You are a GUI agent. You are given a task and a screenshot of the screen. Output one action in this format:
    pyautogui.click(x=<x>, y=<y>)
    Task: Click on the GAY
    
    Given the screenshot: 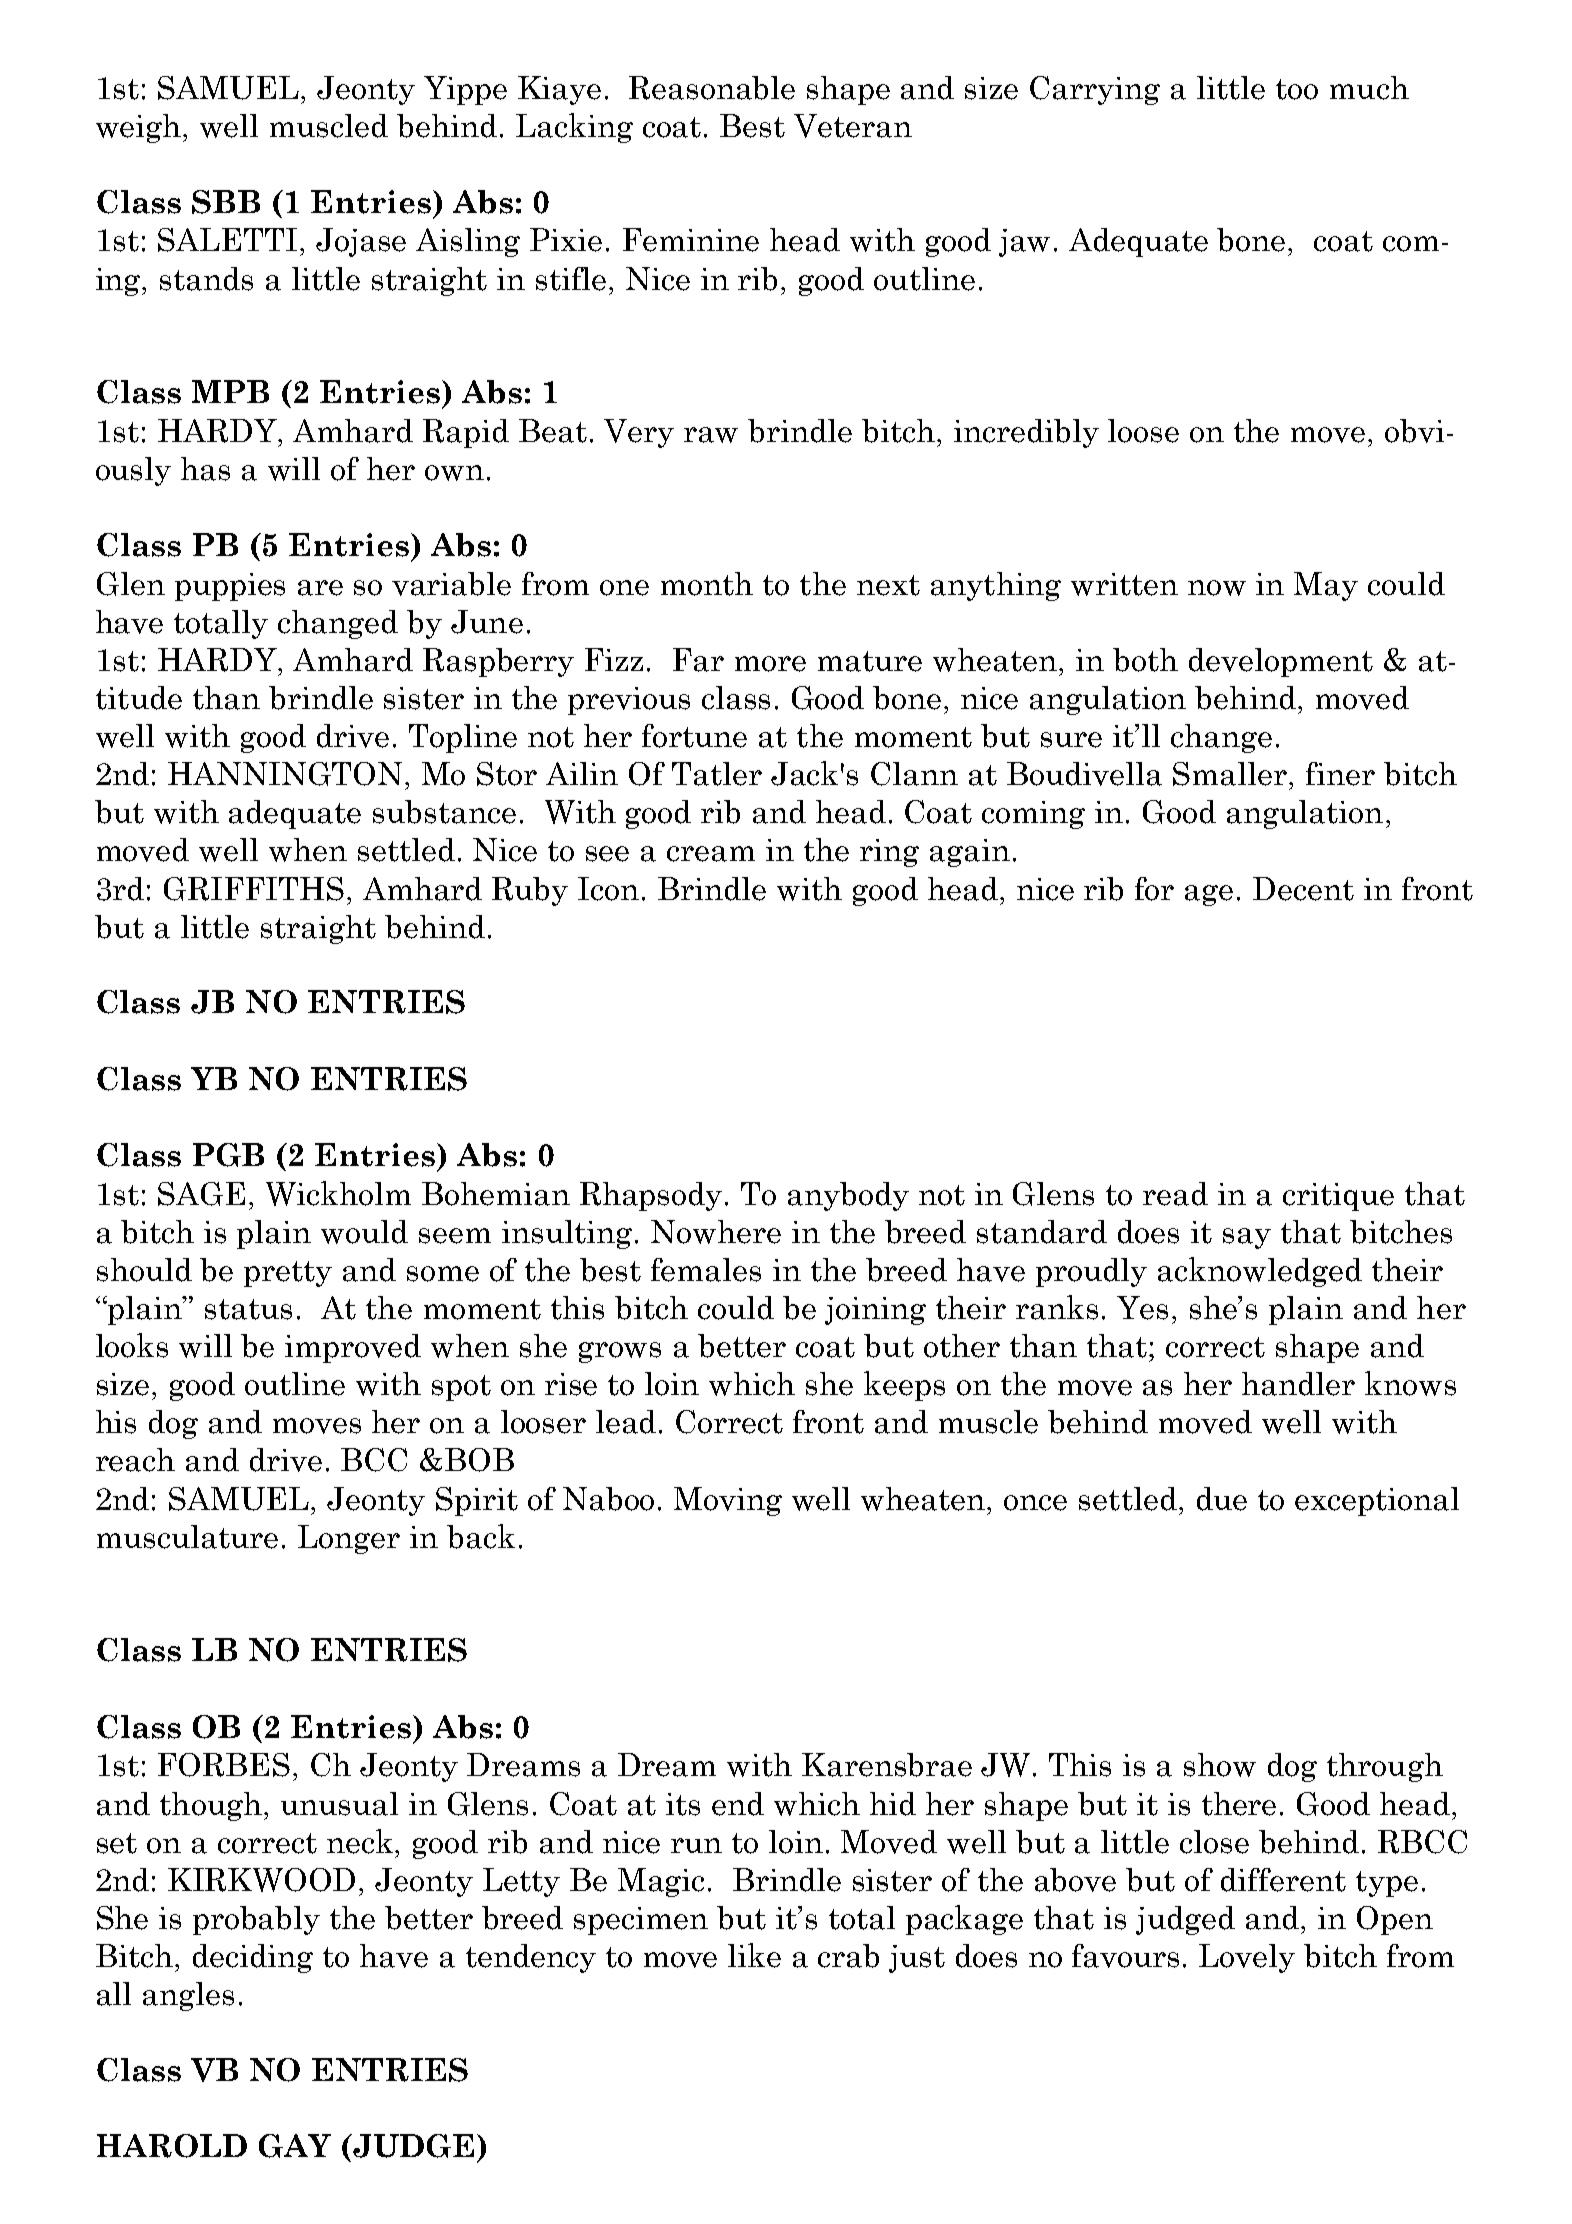 What is the action you would take?
    pyautogui.click(x=295, y=2146)
